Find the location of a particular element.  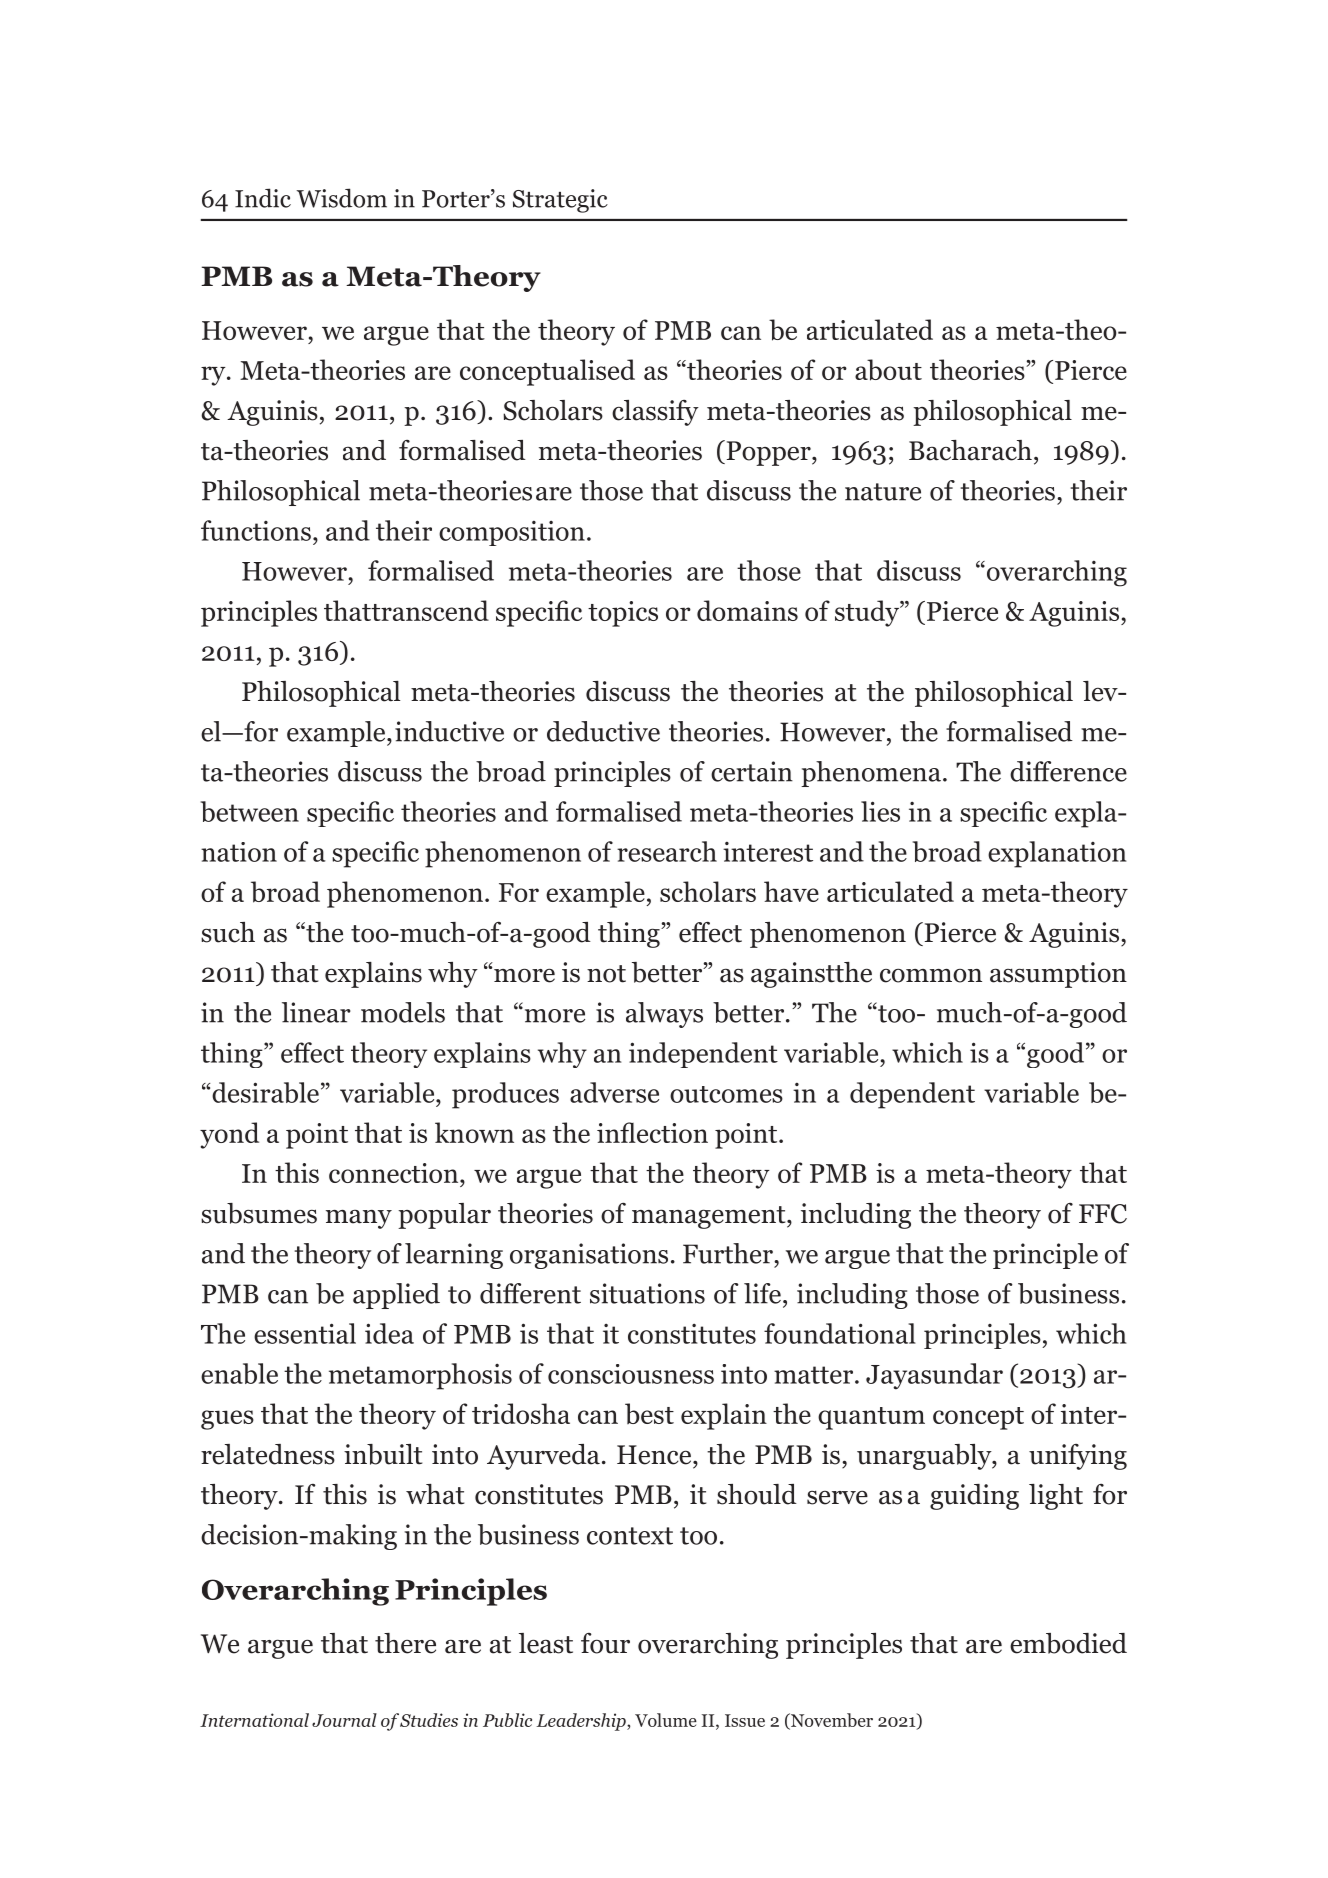

Volume is located at coordinates (666, 1720).
